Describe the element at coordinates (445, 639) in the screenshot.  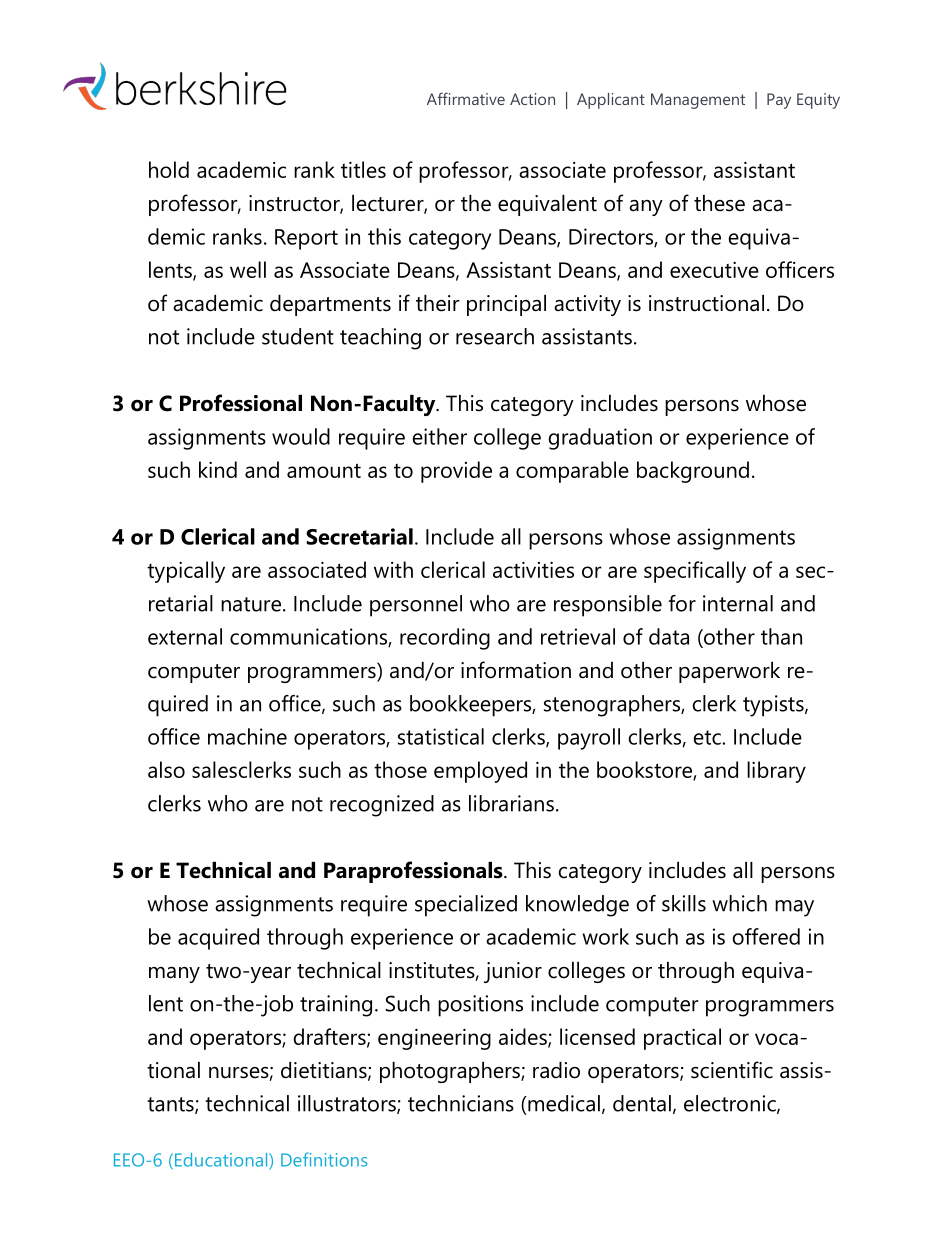
I see `recording` at that location.
